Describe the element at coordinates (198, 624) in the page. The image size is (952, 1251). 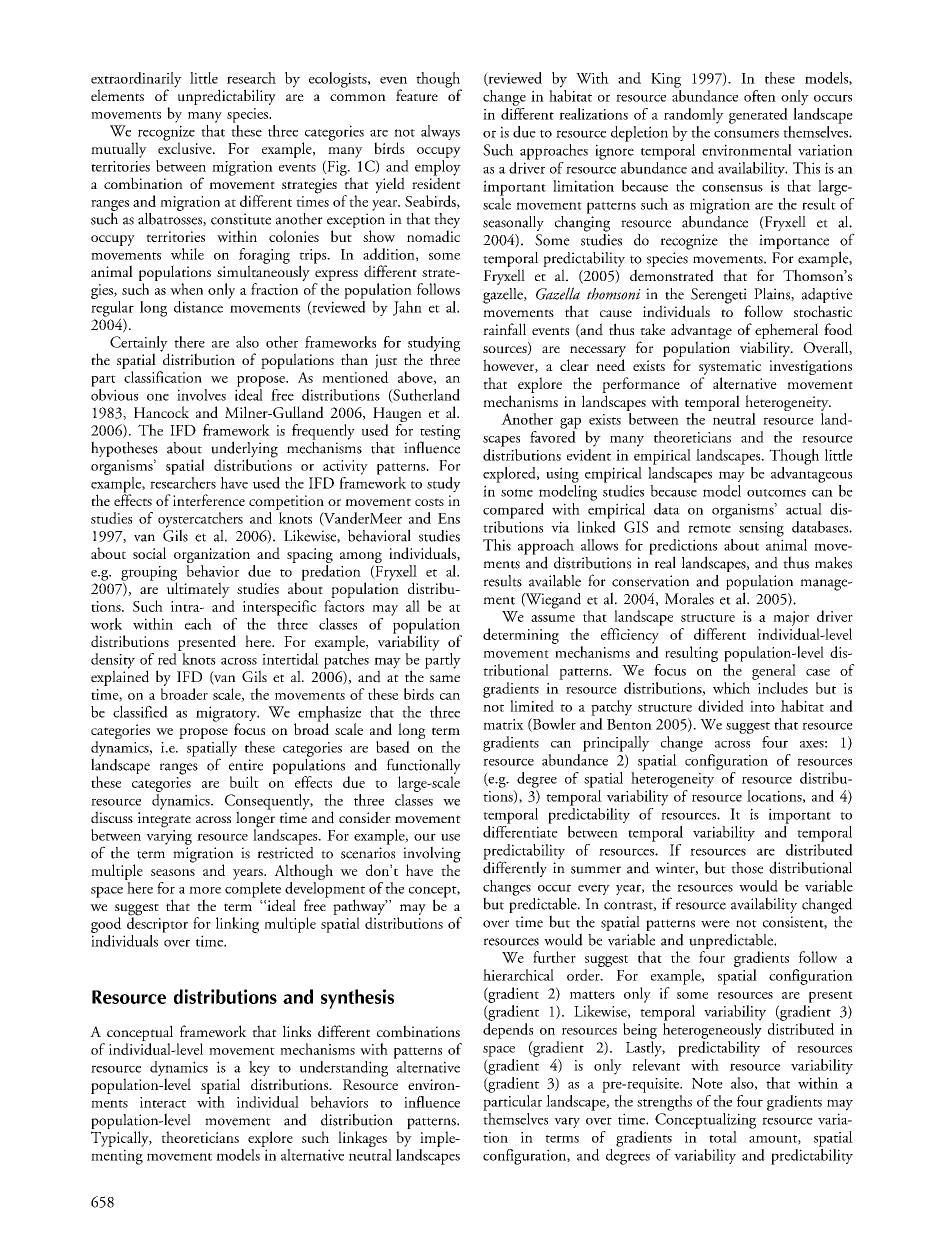
I see `each` at that location.
